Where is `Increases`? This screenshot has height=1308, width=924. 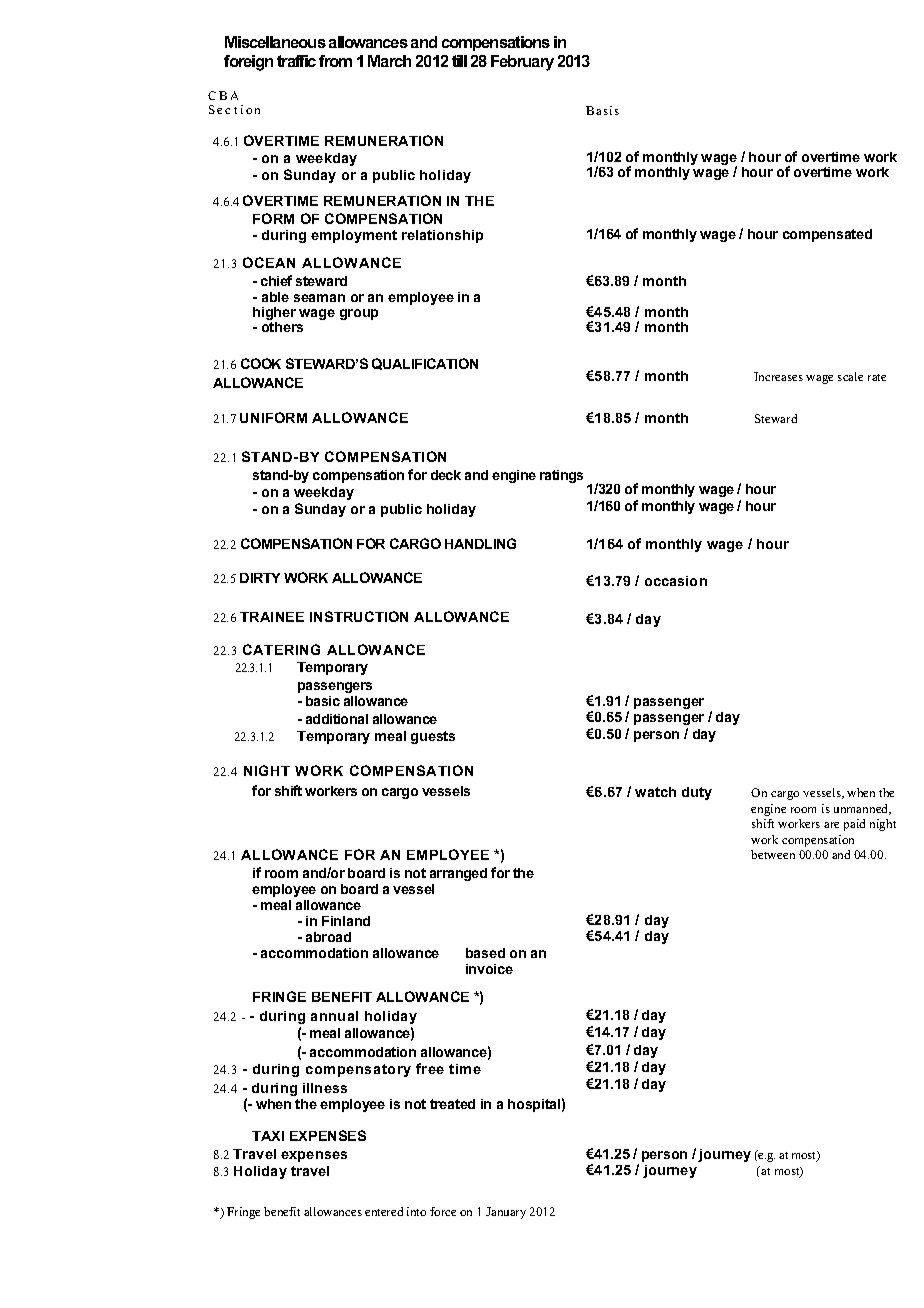
Increases is located at coordinates (778, 376).
